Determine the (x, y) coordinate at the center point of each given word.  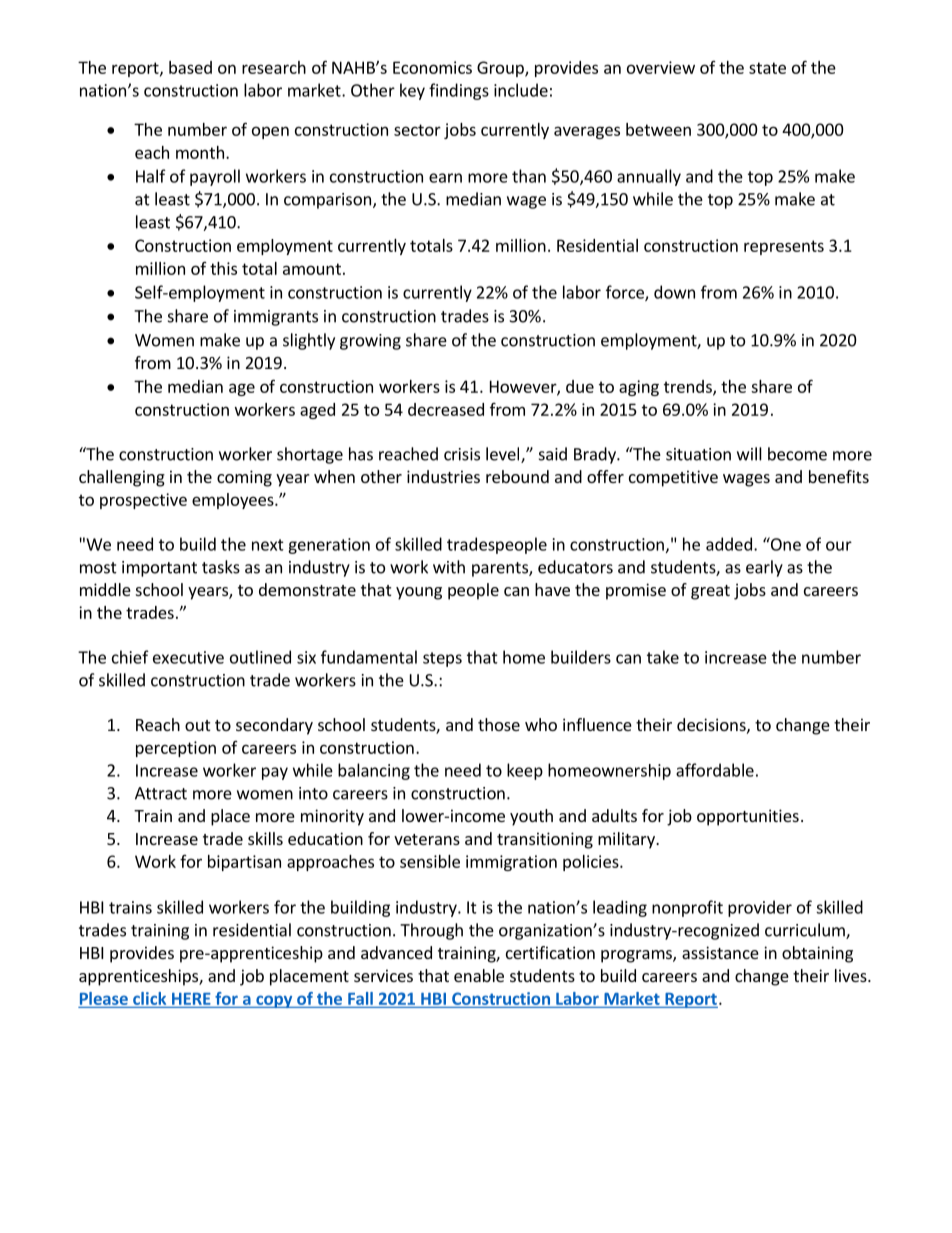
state (767, 68)
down (674, 292)
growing (370, 342)
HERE (191, 999)
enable (479, 975)
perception (176, 749)
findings (459, 91)
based (190, 67)
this (223, 268)
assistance (720, 952)
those (499, 724)
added (729, 544)
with (449, 567)
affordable (715, 770)
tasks (221, 567)
